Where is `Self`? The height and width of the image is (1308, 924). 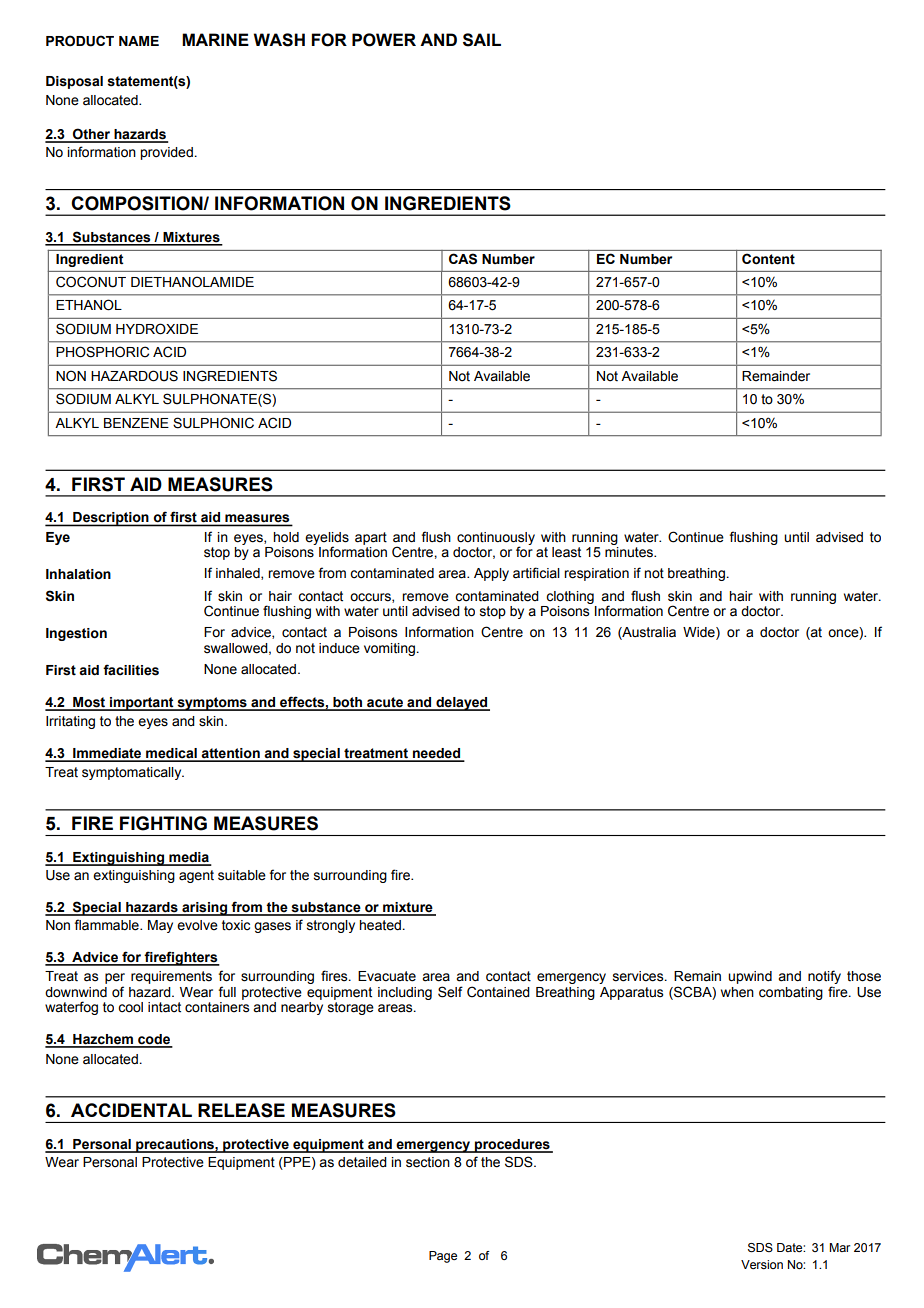 Self is located at coordinates (450, 992).
